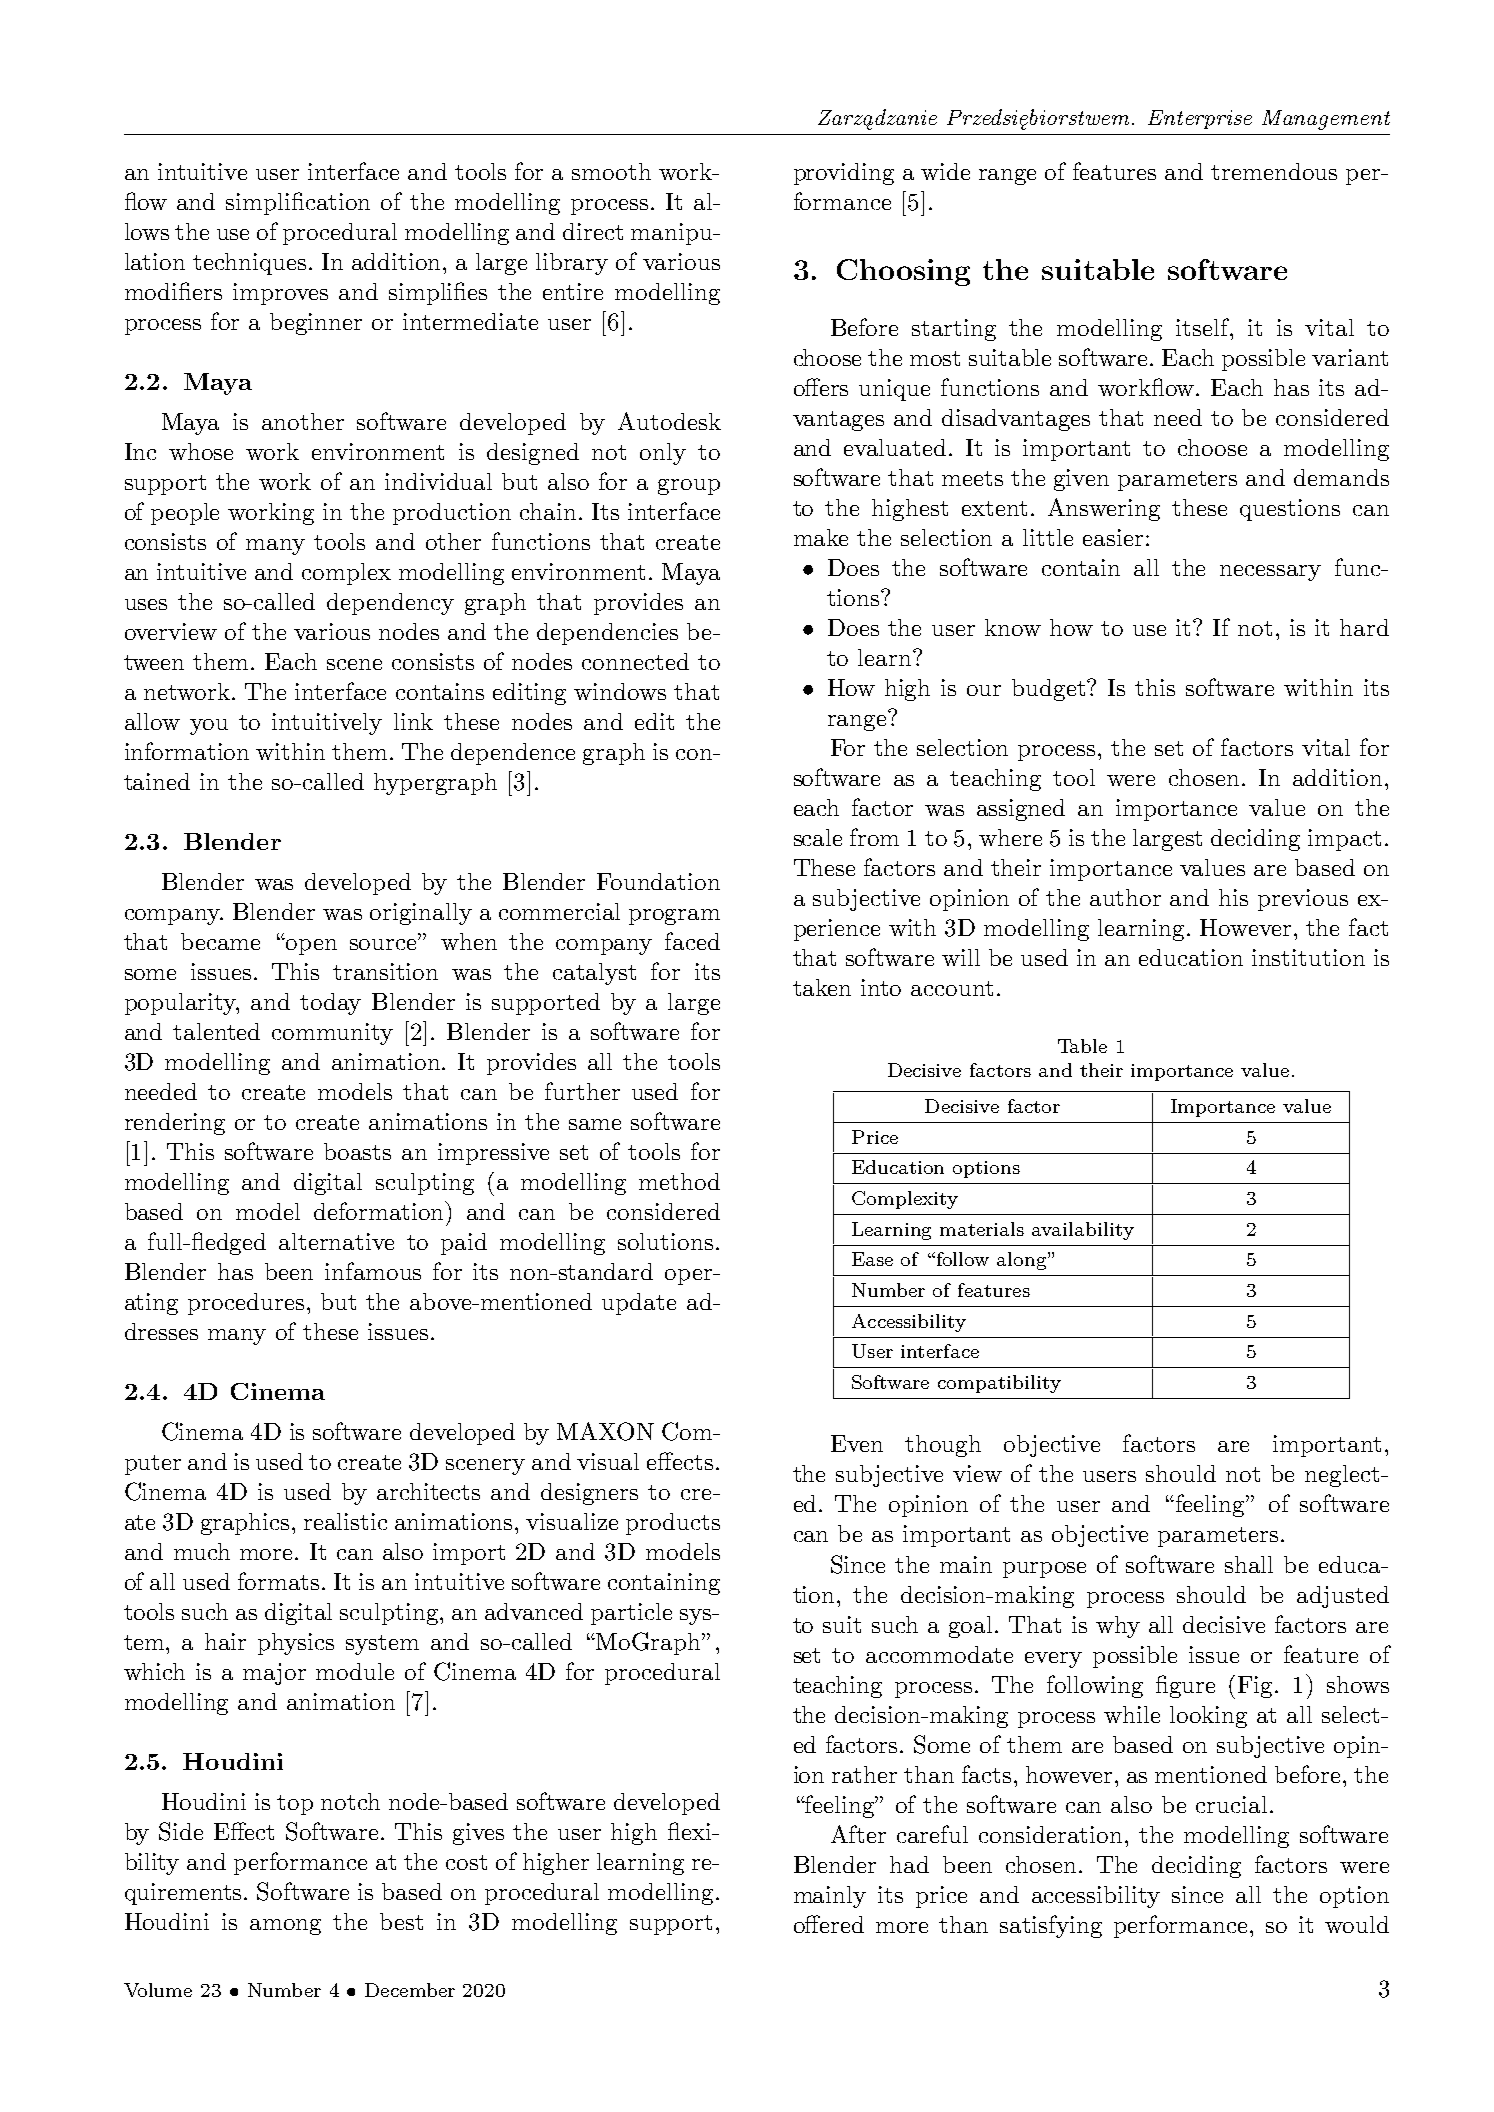  Describe the element at coordinates (336, 1241) in the page. I see `alternative` at that location.
